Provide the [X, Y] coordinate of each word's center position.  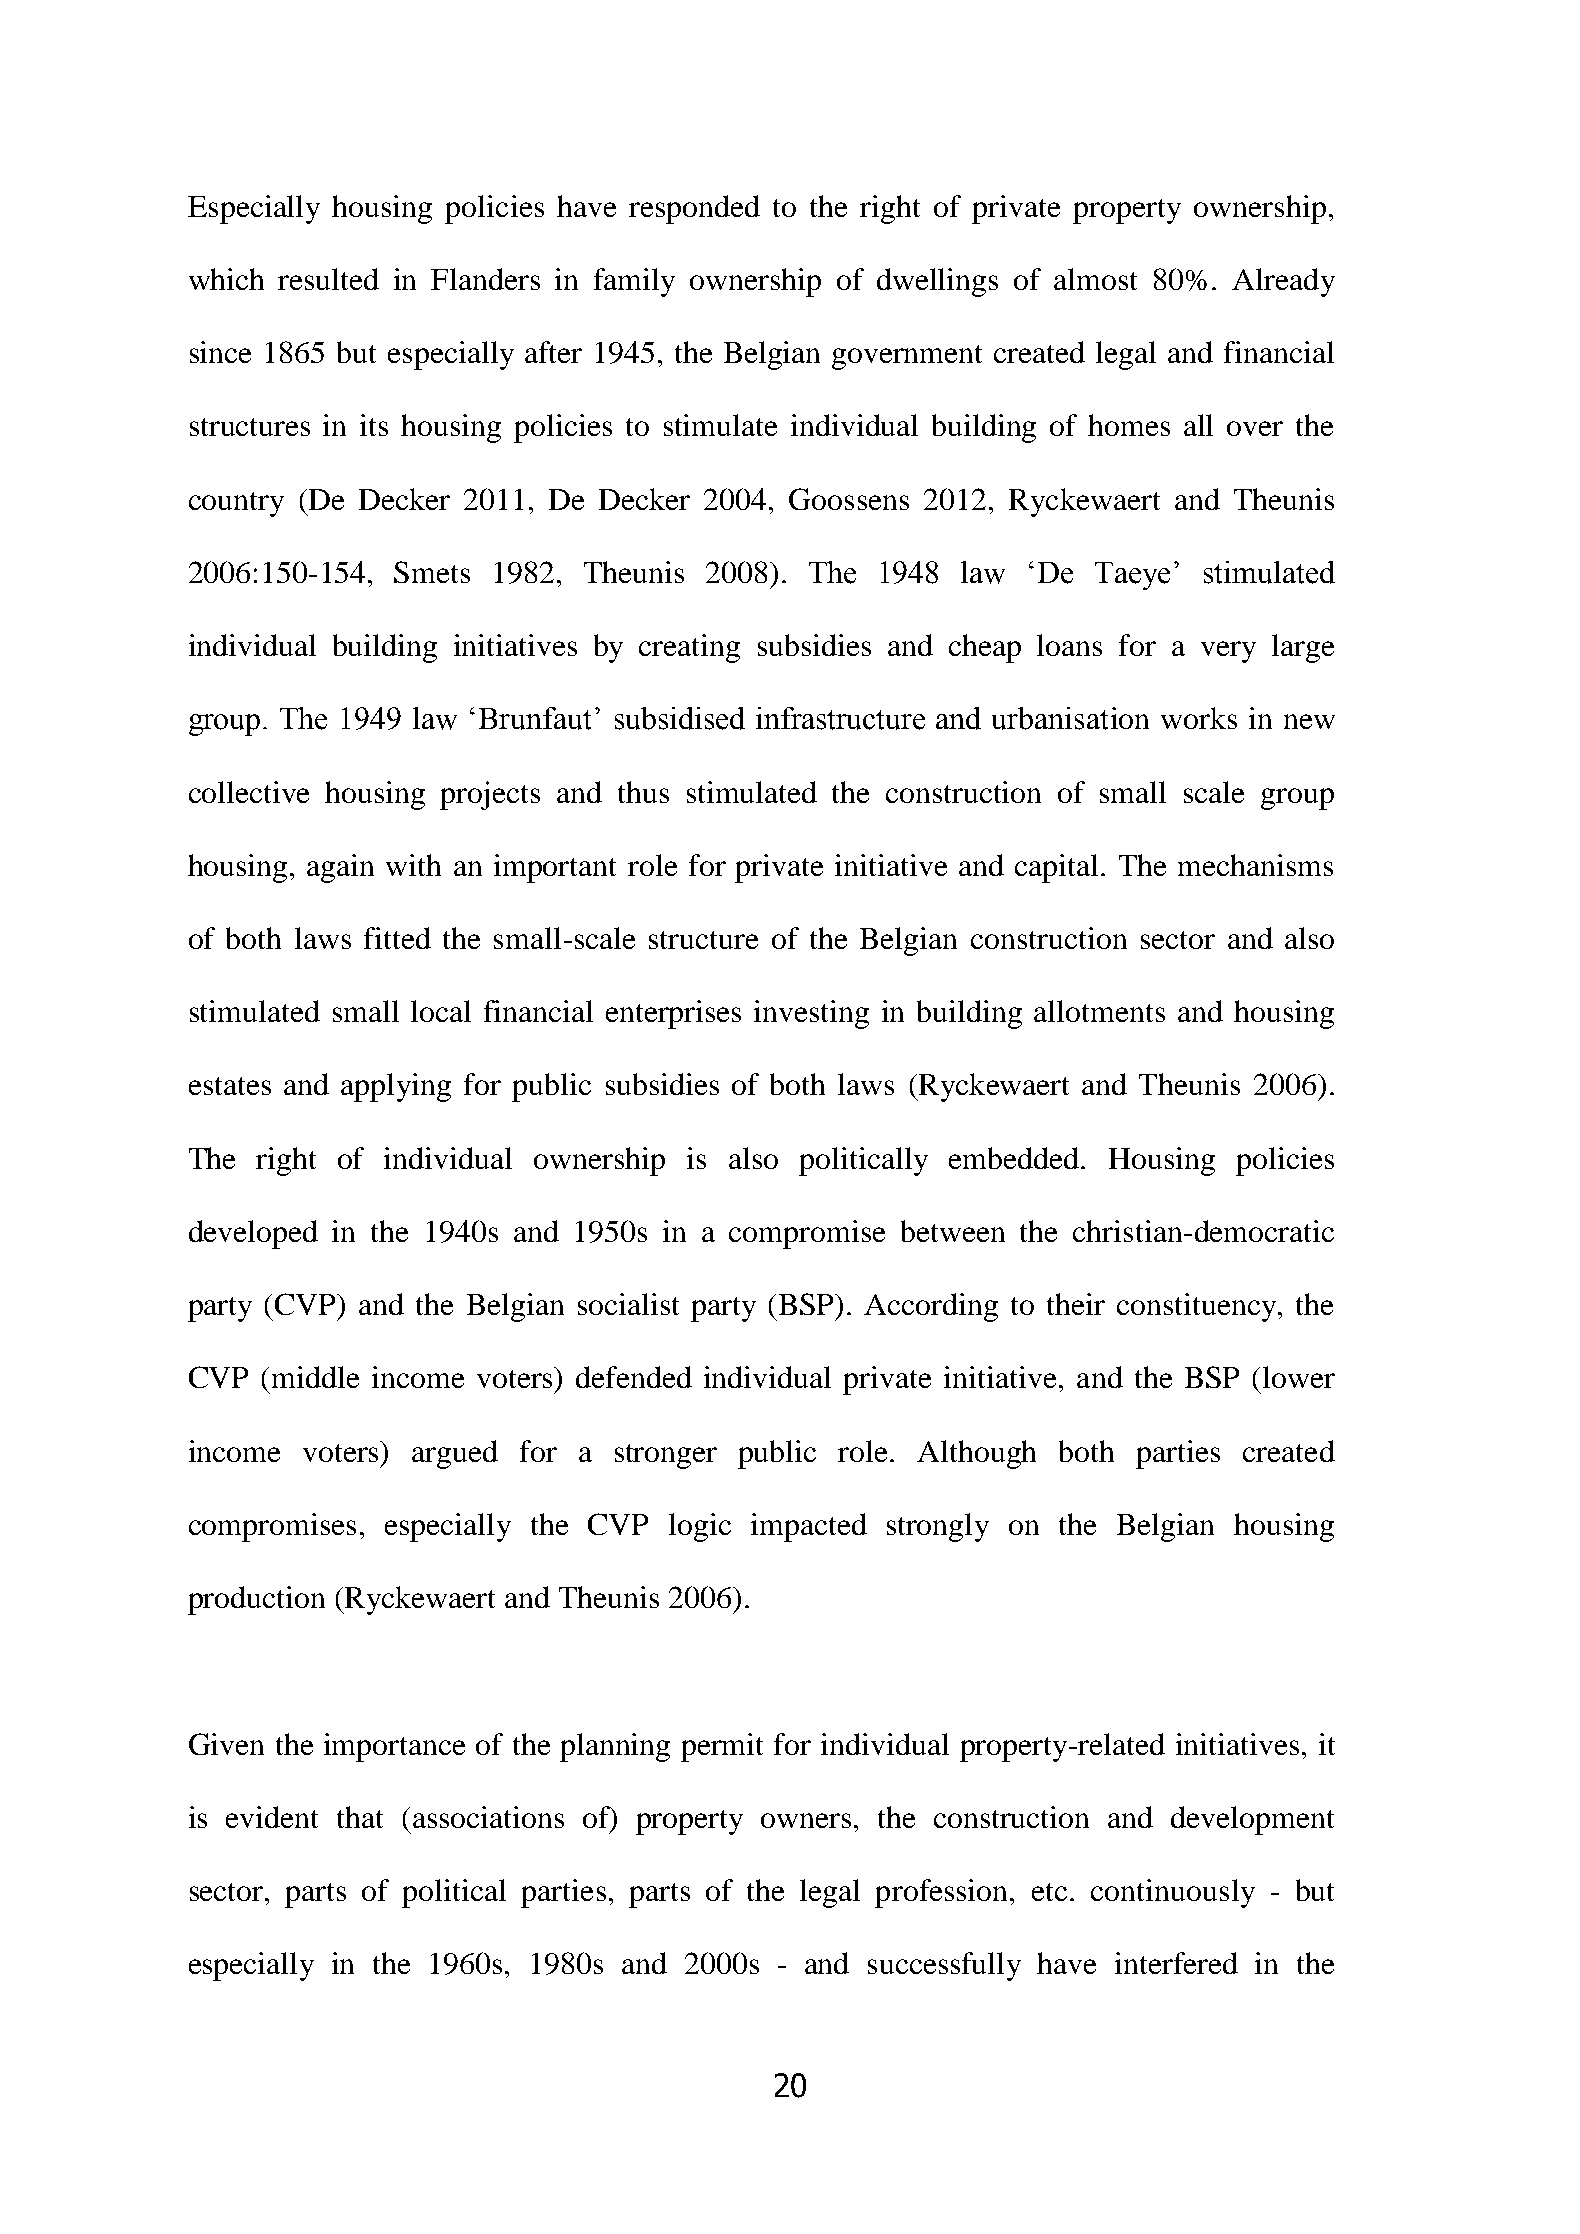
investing [811, 1014]
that [360, 1817]
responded [694, 209]
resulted [328, 279]
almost [1095, 279]
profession [943, 1893]
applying [396, 1087]
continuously [1173, 1893]
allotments [1099, 1011]
